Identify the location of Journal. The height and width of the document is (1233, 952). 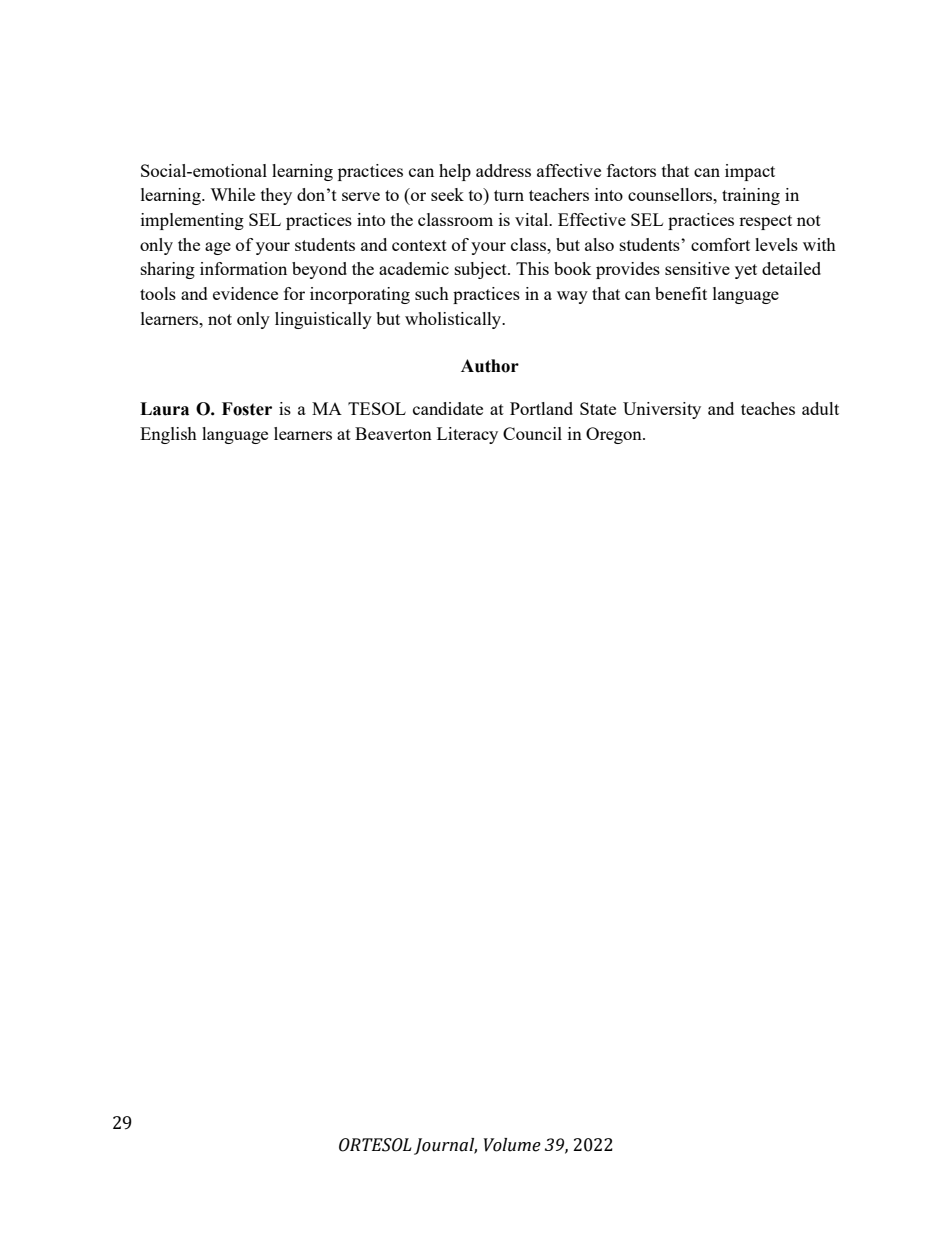
(445, 1146).
